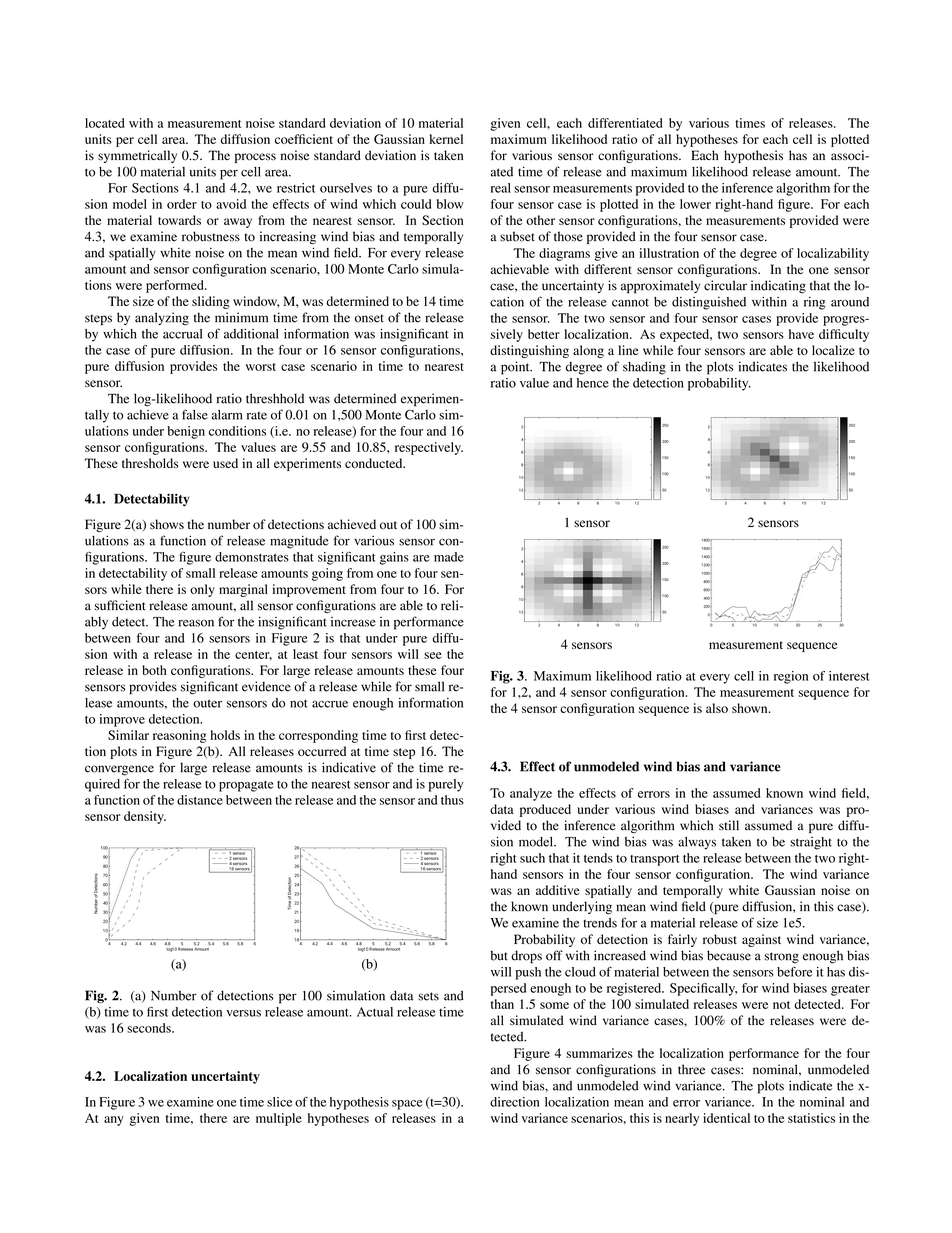 Image resolution: width=952 pixels, height=1233 pixels. I want to click on space, so click(407, 1105).
